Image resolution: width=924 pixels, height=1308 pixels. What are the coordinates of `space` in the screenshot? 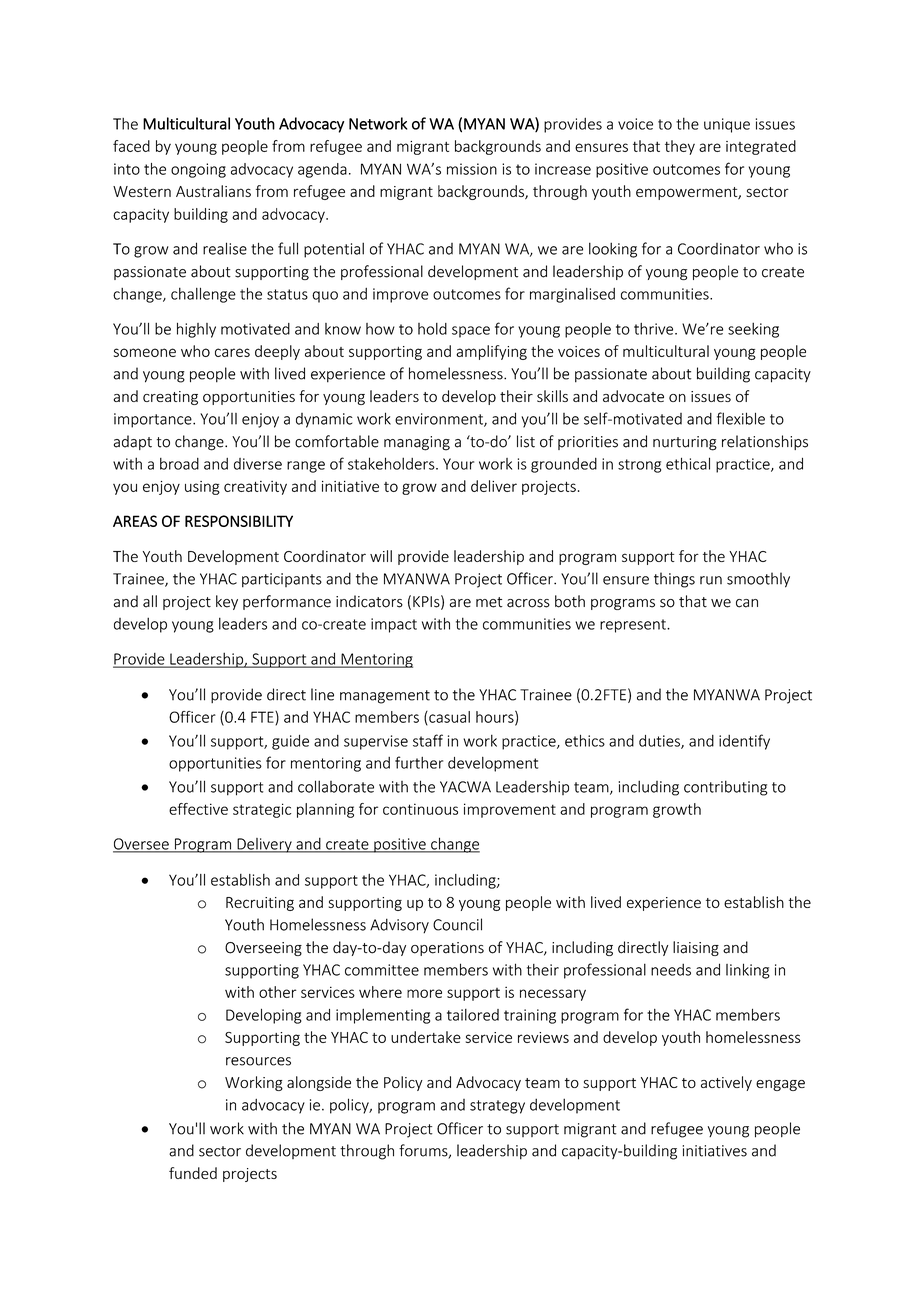 It's located at (471, 332).
